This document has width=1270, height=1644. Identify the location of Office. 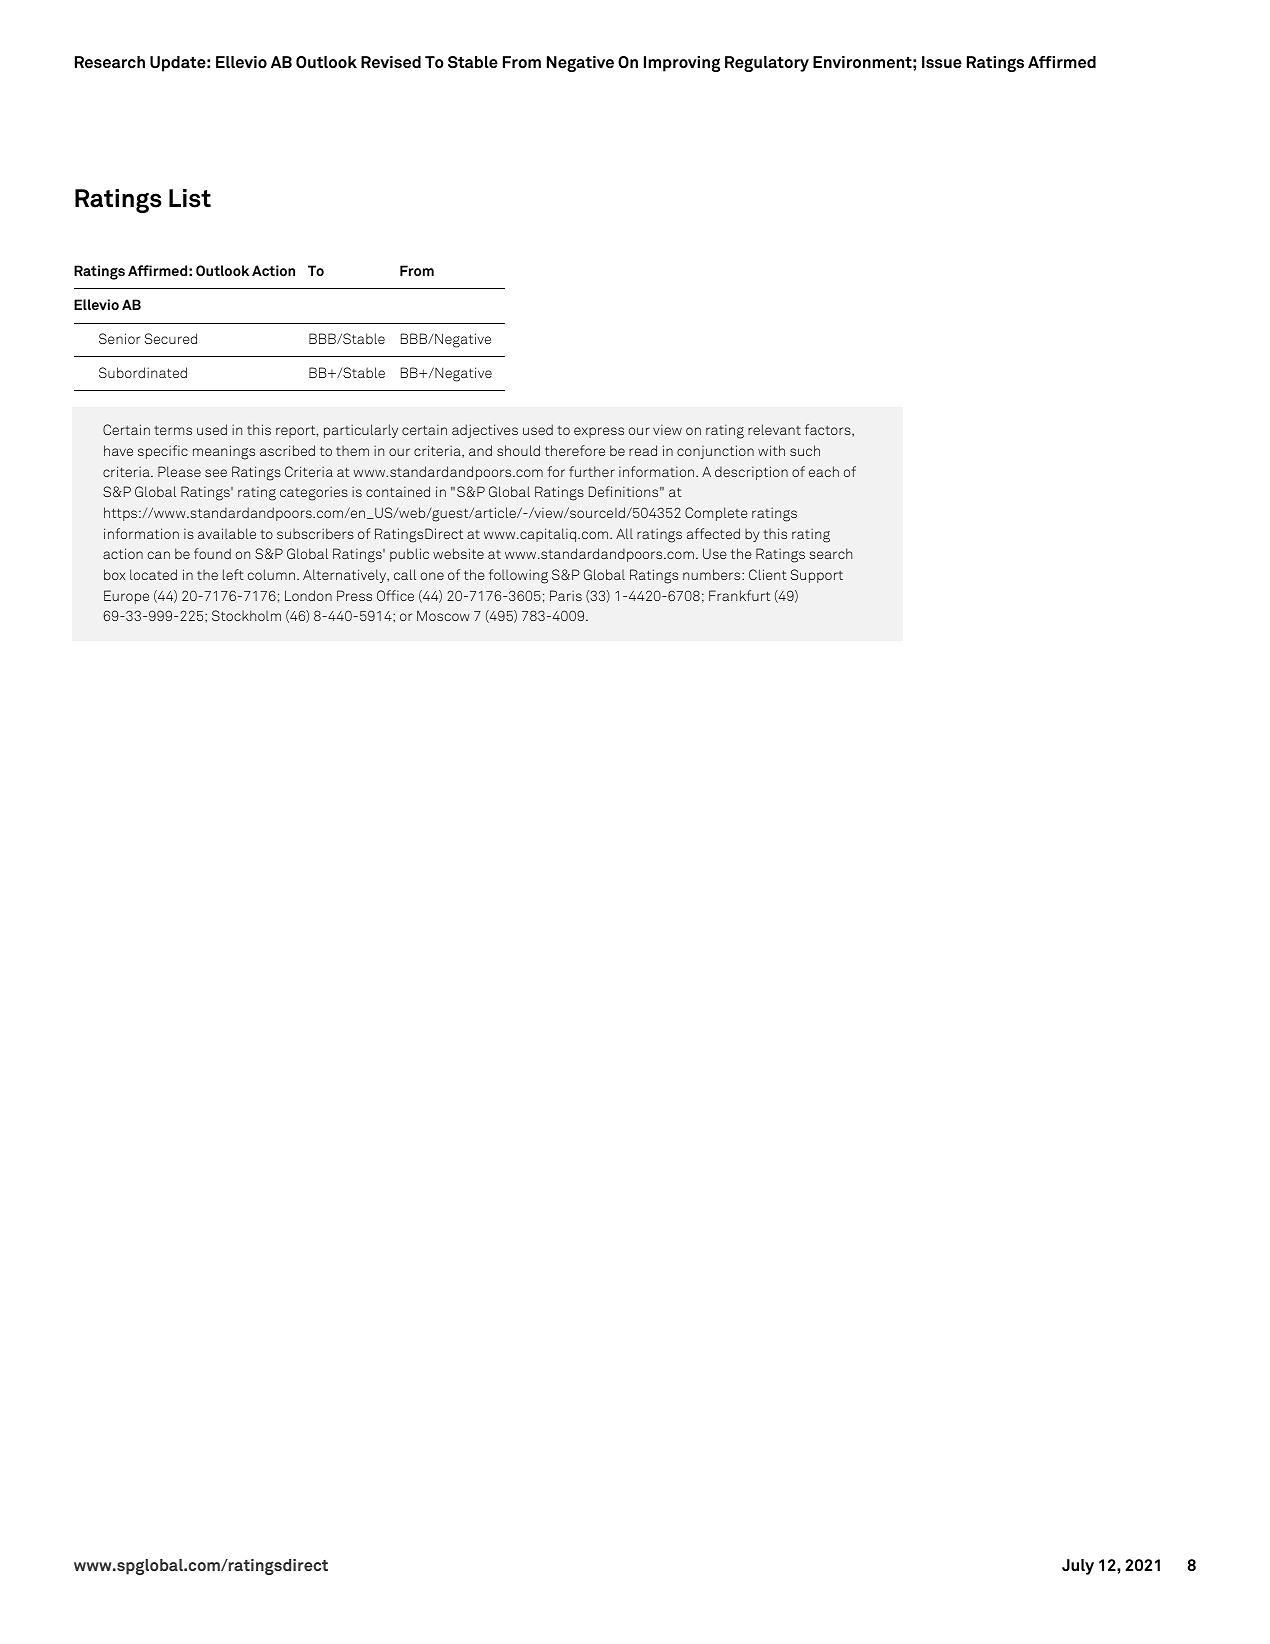
(395, 595).
